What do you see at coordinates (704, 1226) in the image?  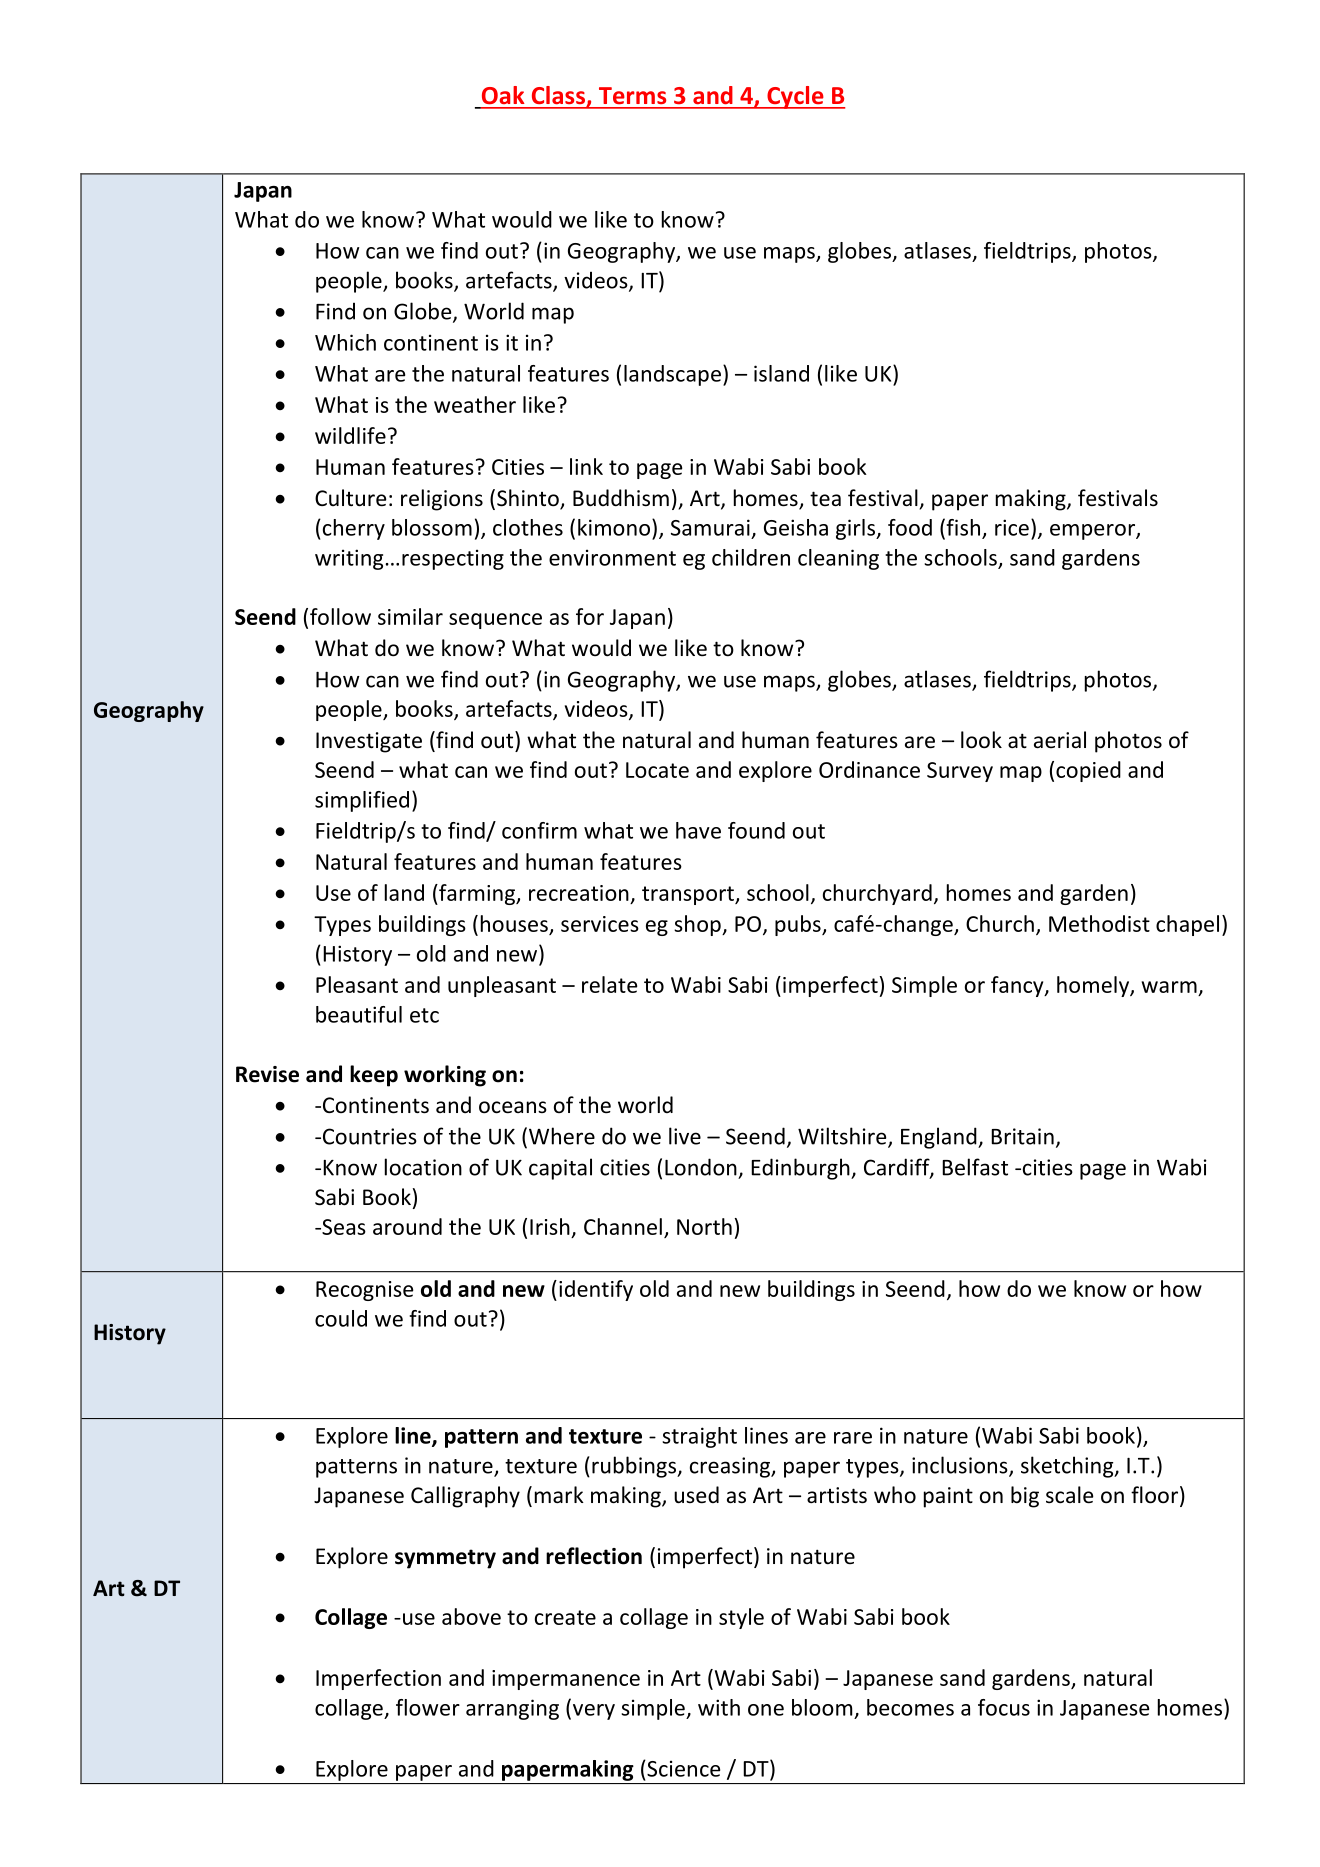 I see `North` at bounding box center [704, 1226].
